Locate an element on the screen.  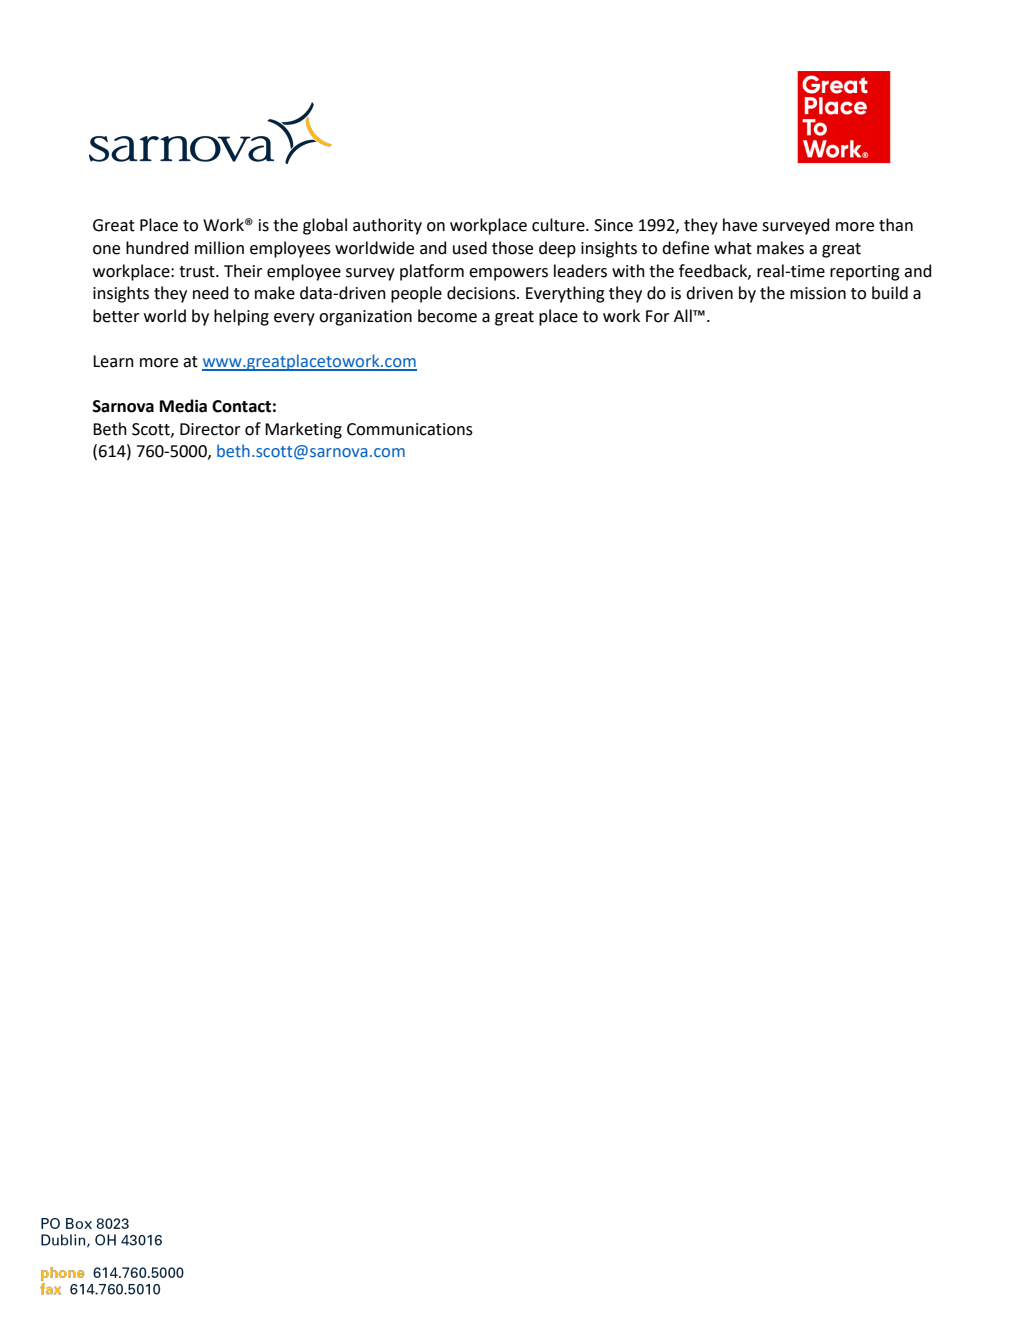
have is located at coordinates (740, 225).
